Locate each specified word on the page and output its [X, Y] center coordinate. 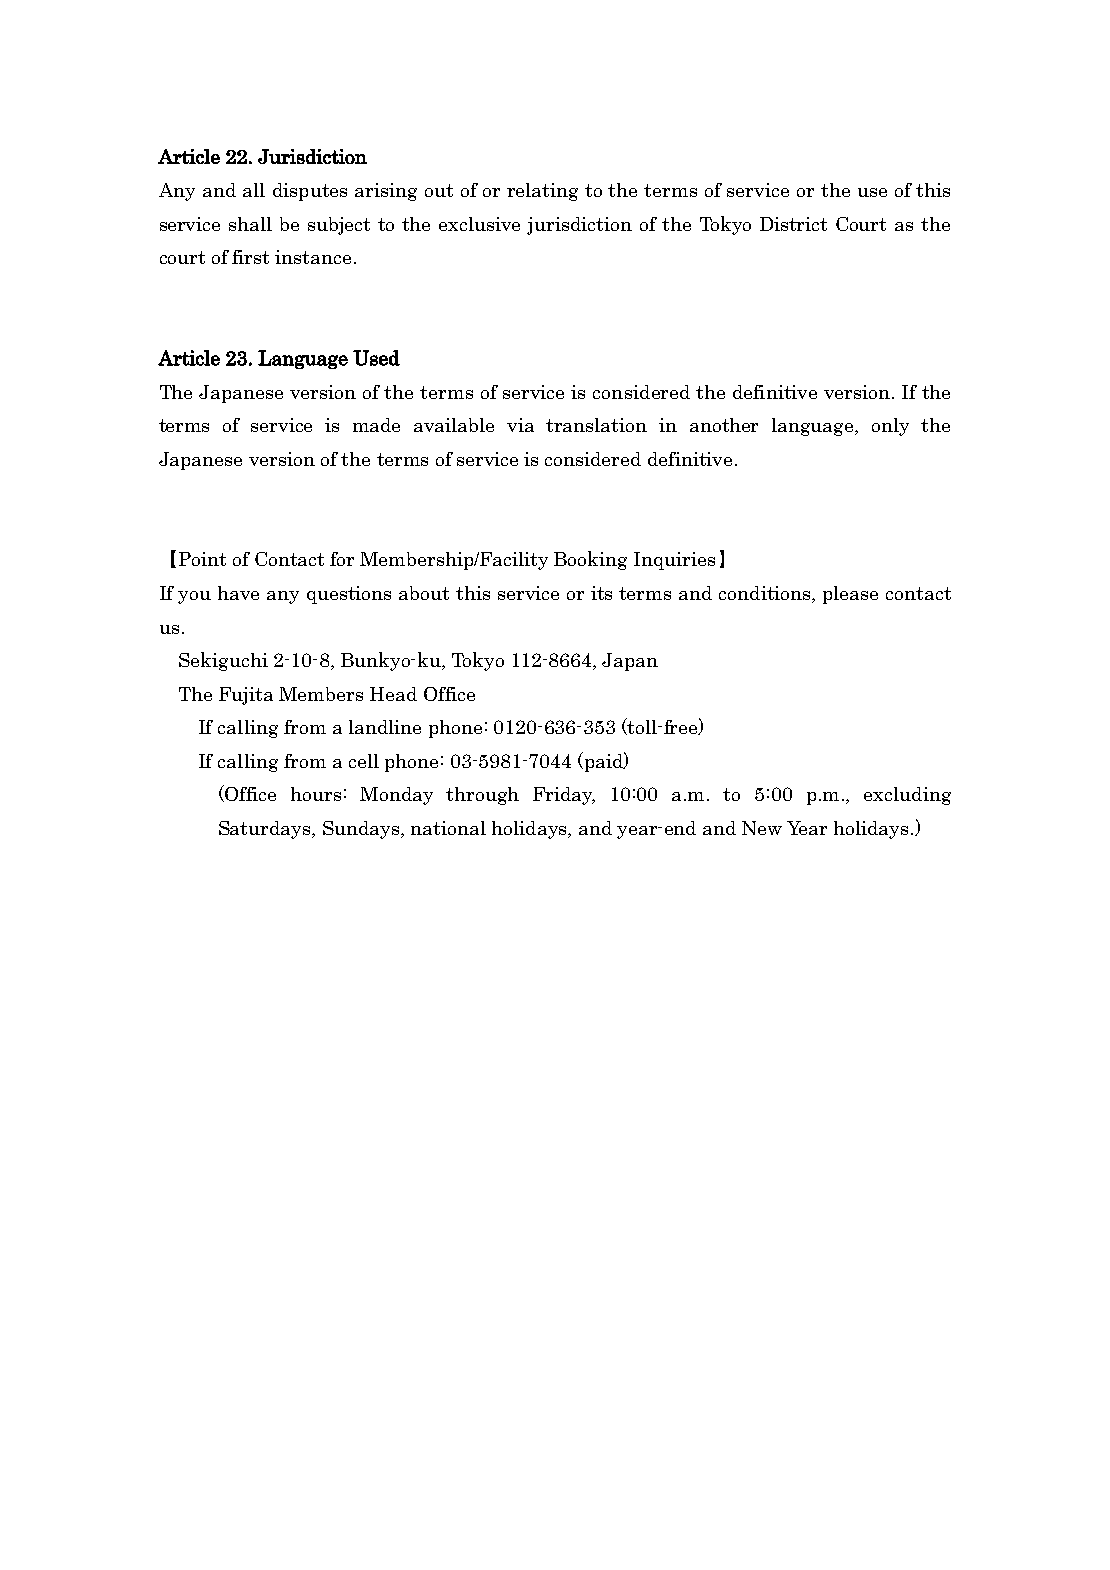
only [890, 427]
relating [542, 192]
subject [339, 226]
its [601, 593]
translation [596, 425]
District [793, 224]
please [850, 595]
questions [349, 595]
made [376, 425]
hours [316, 794]
